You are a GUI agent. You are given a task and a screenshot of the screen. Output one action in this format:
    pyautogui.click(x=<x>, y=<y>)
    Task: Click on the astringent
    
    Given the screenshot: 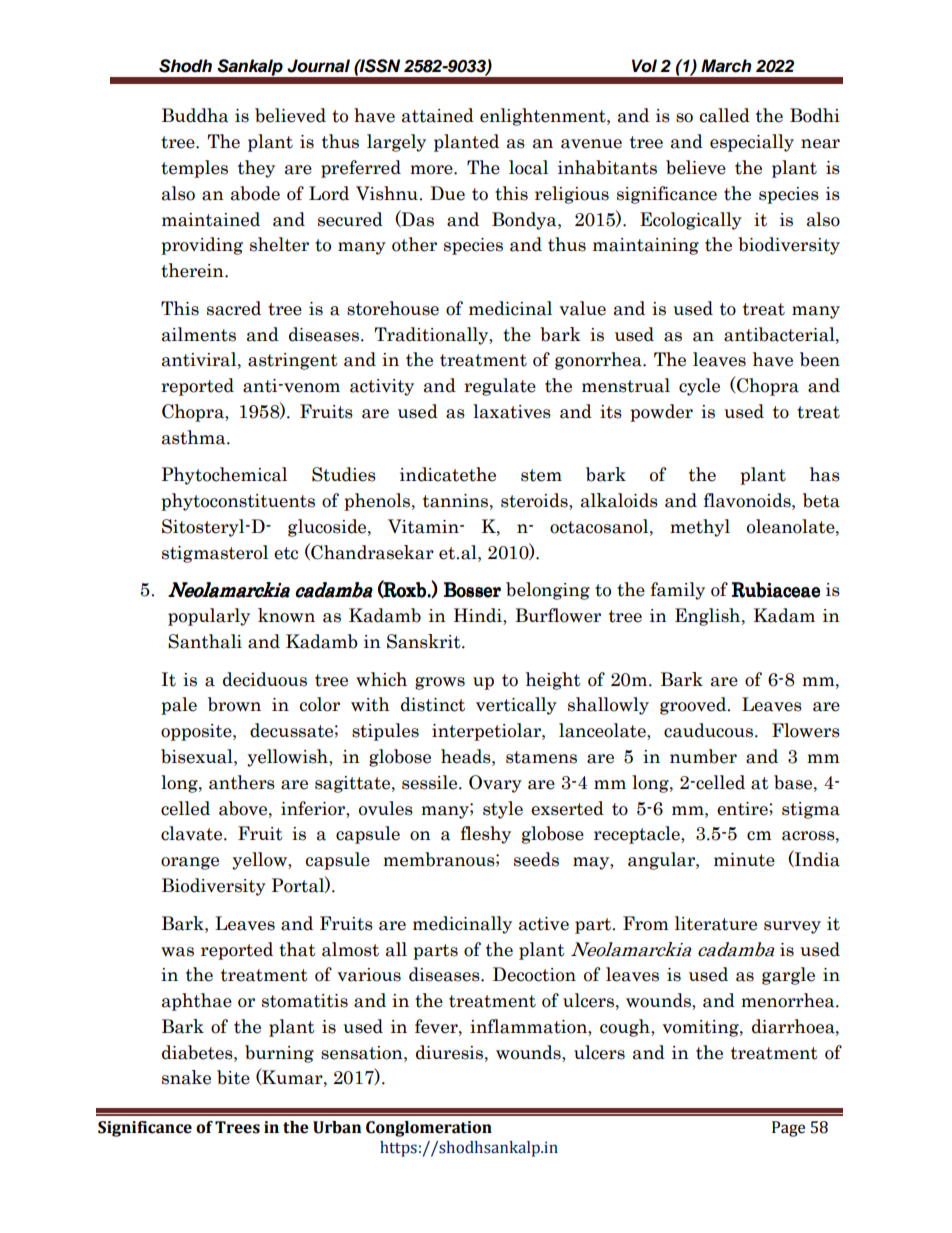 What is the action you would take?
    pyautogui.click(x=293, y=361)
